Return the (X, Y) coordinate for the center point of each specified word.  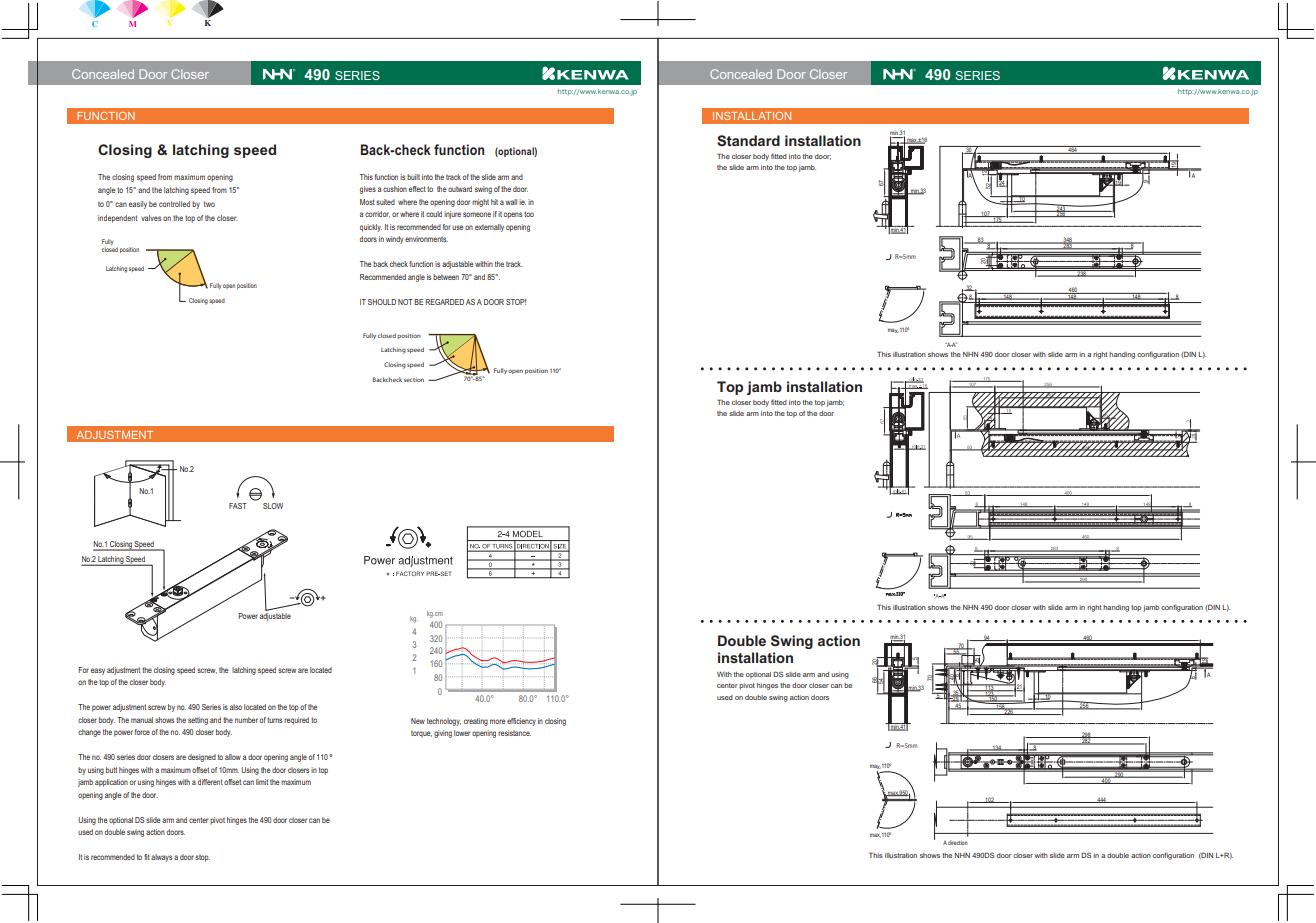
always (161, 858)
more (498, 721)
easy (98, 671)
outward (460, 189)
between (446, 277)
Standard (748, 140)
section (414, 380)
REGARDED (444, 302)
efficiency (521, 722)
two (209, 204)
